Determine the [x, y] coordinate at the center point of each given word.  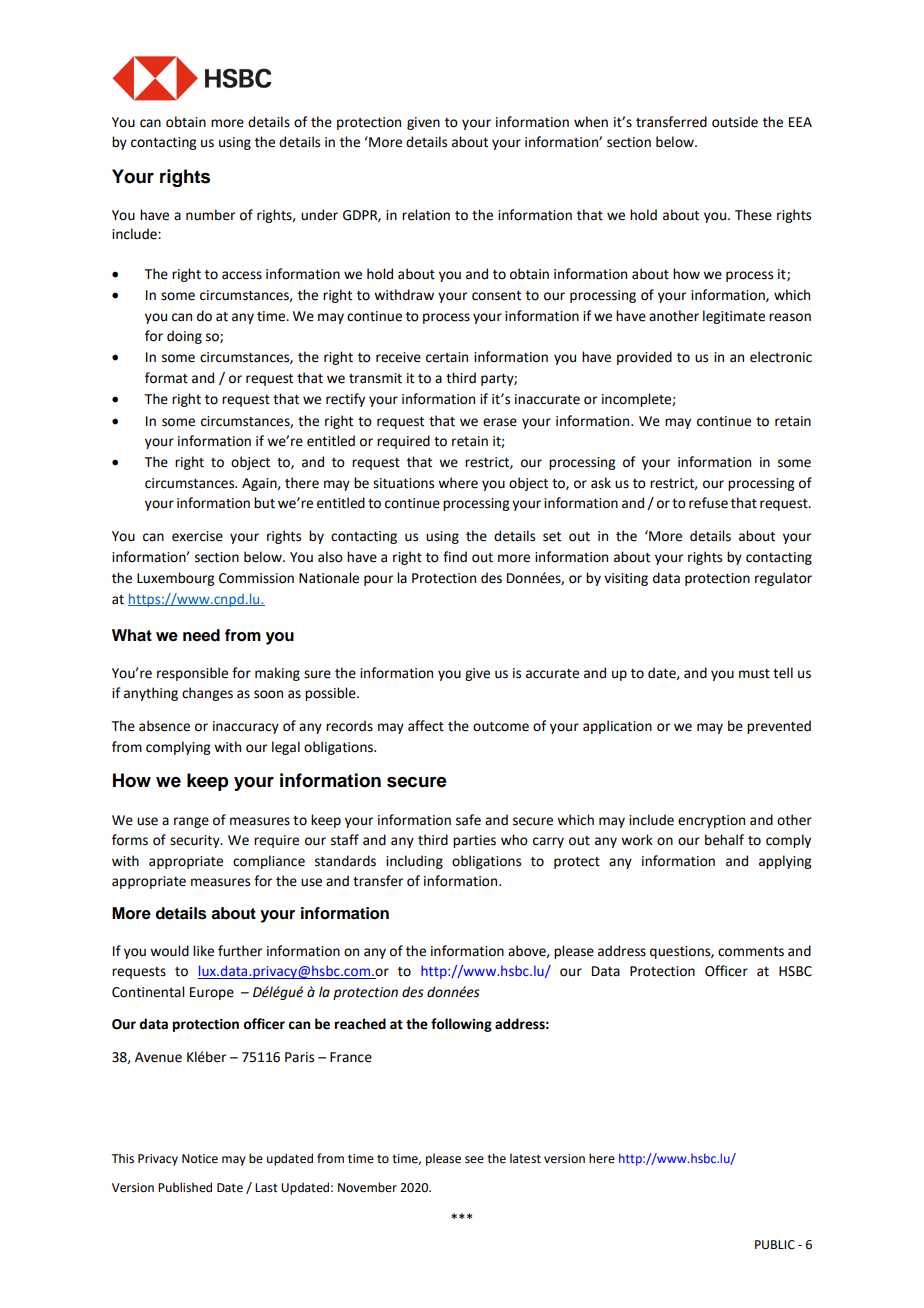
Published [185, 1187]
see [474, 1160]
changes [207, 694]
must [754, 674]
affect [426, 726]
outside [735, 122]
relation [426, 215]
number [210, 215]
